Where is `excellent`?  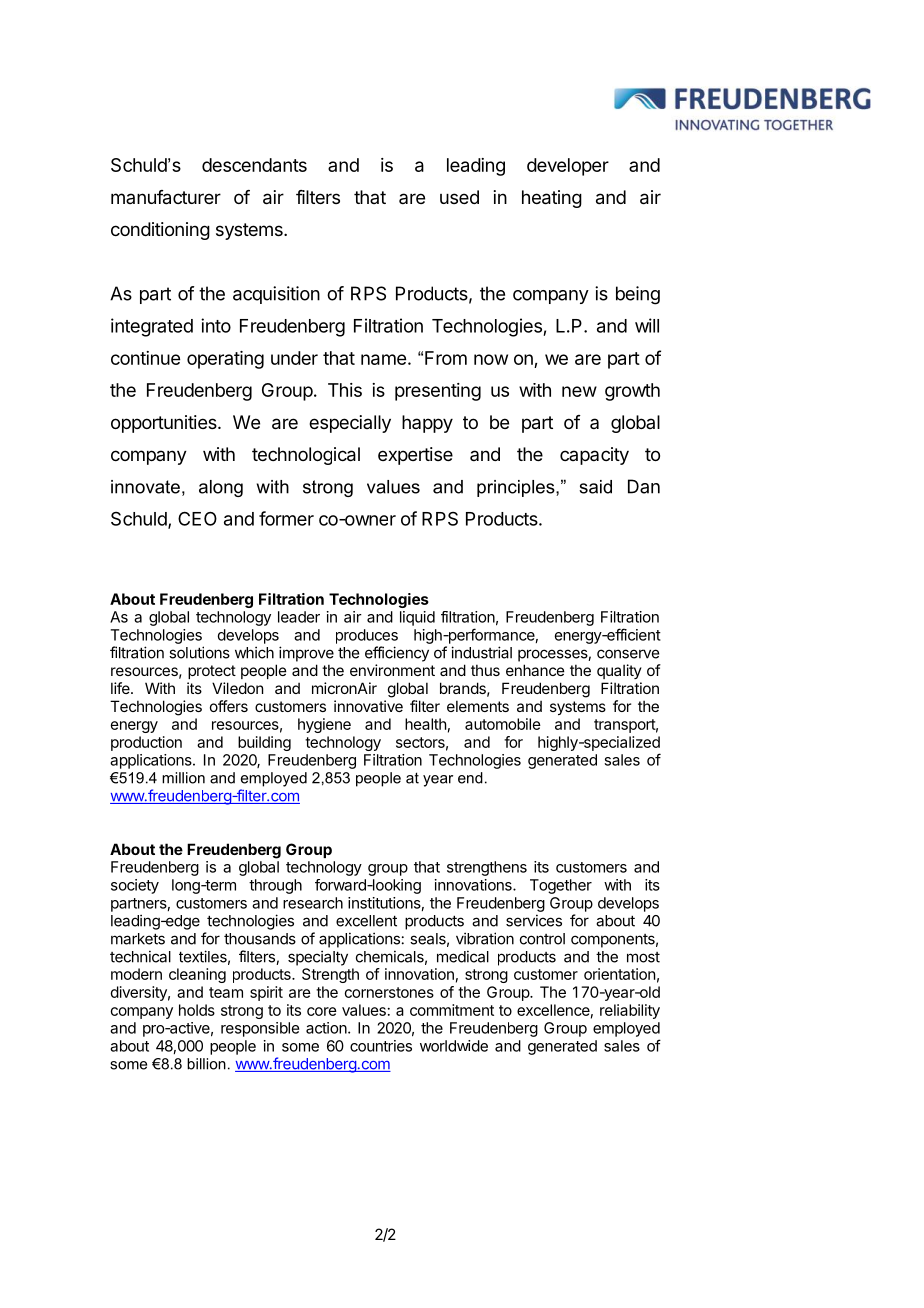 excellent is located at coordinates (366, 921).
